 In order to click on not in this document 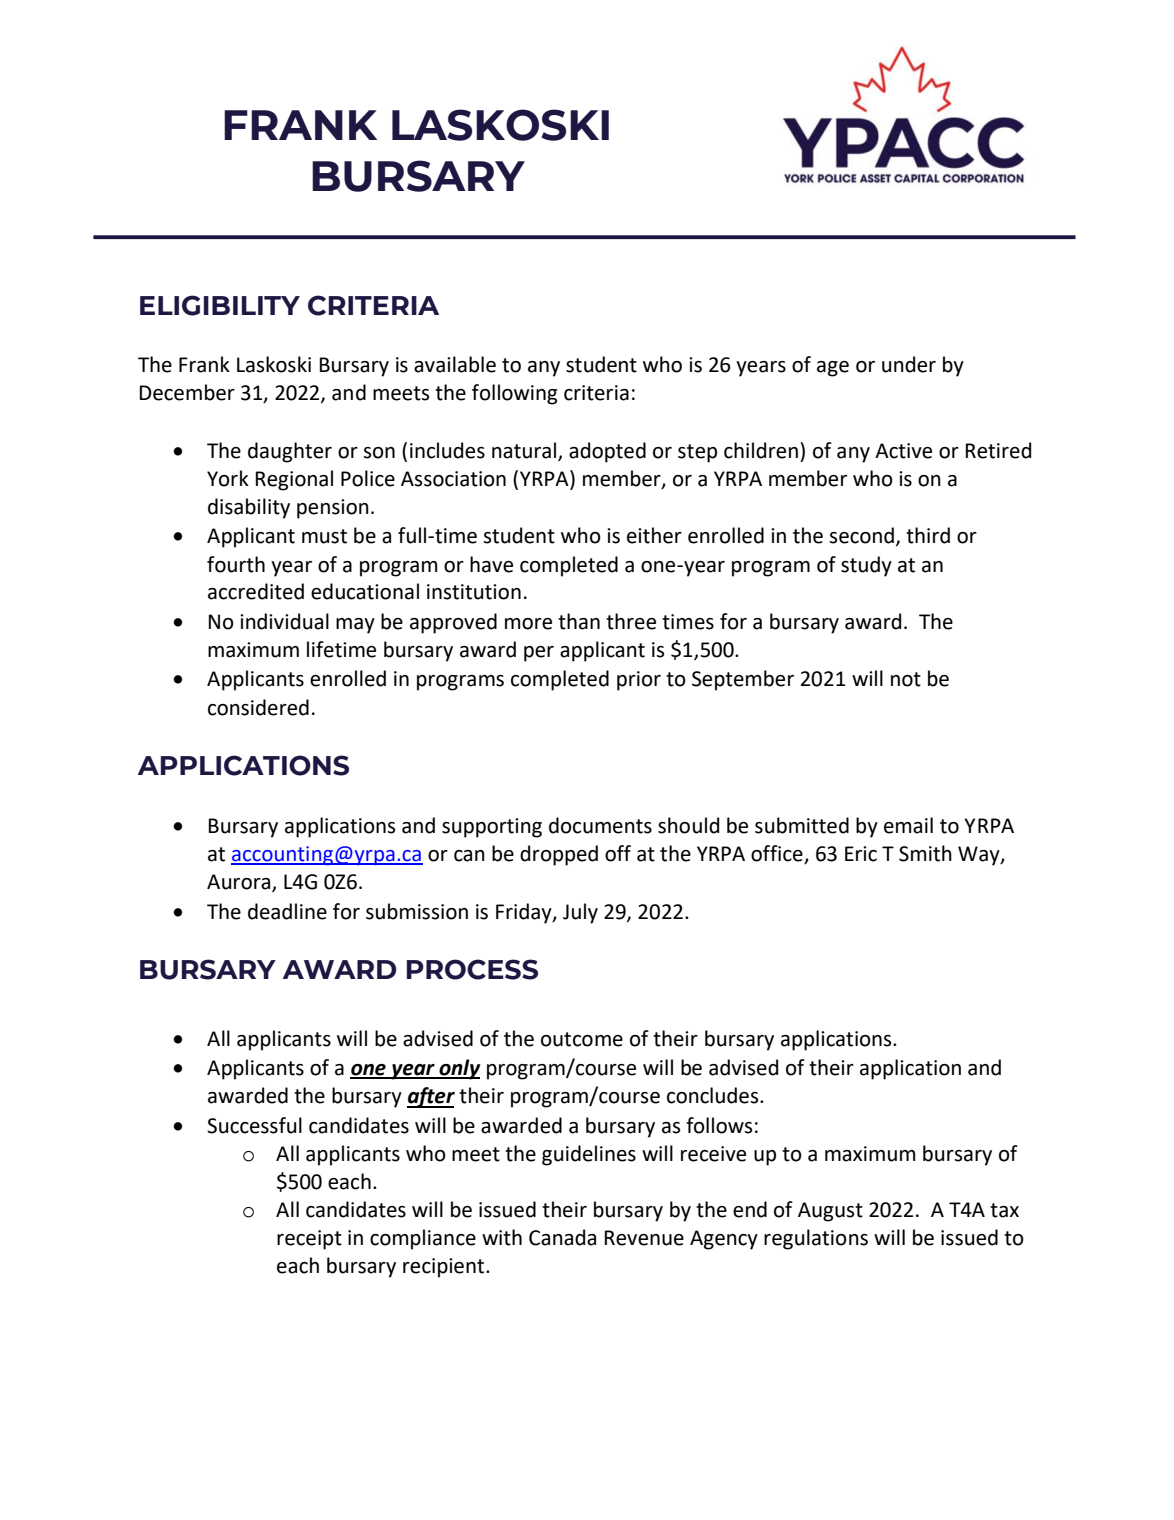, I will do `click(906, 679)`.
